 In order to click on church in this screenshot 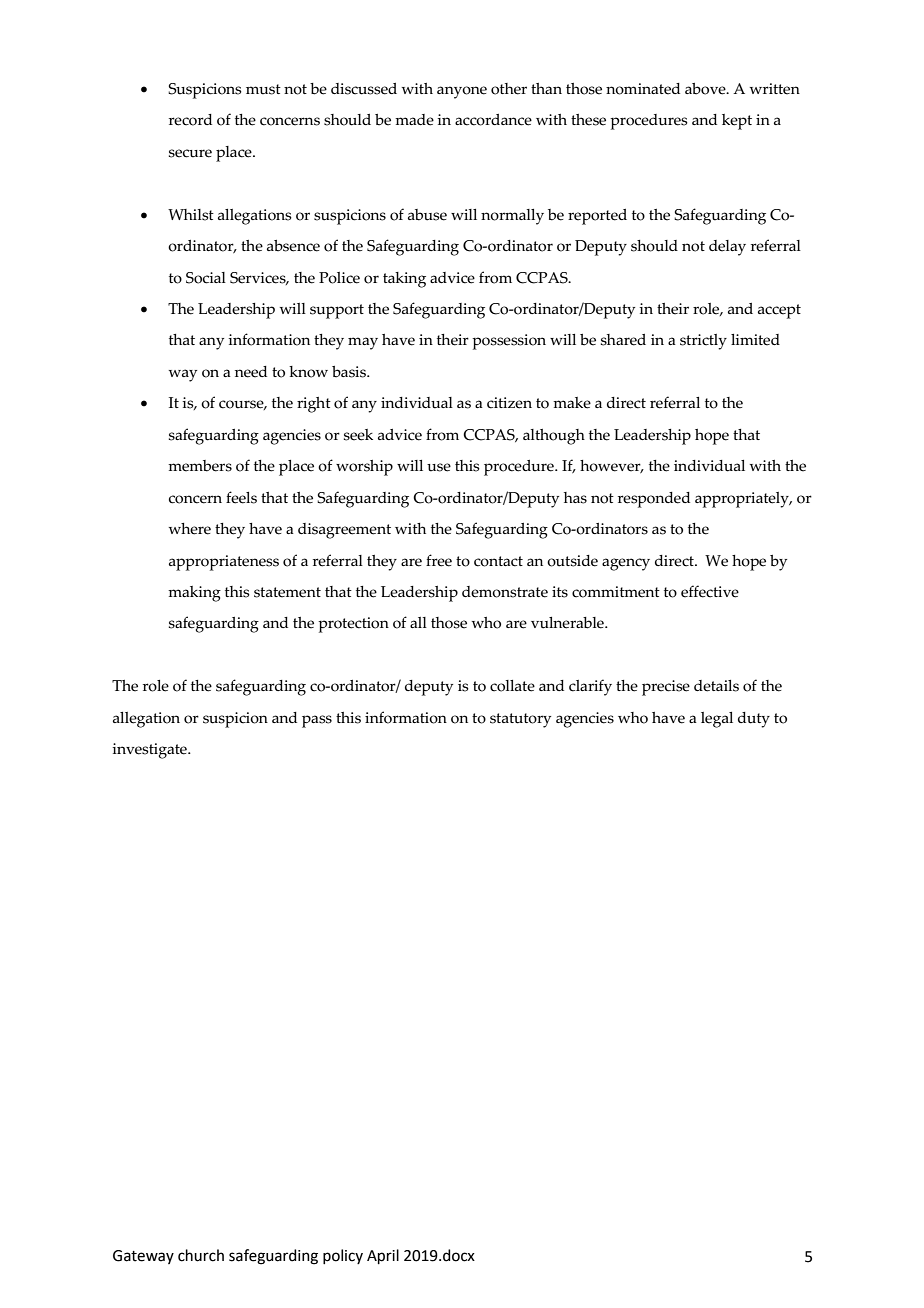, I will do `click(201, 1255)`.
